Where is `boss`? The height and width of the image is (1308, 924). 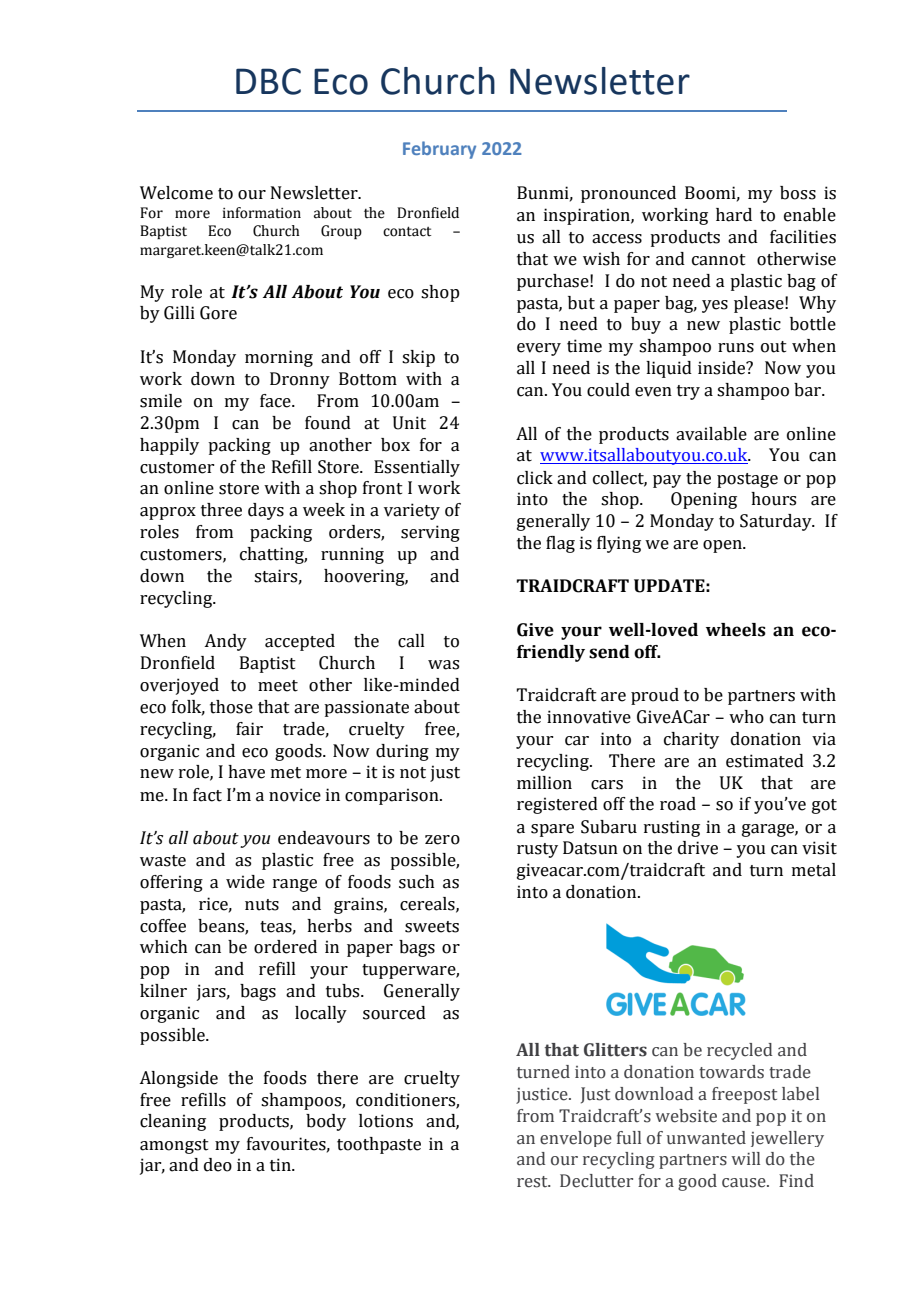 boss is located at coordinates (798, 193).
